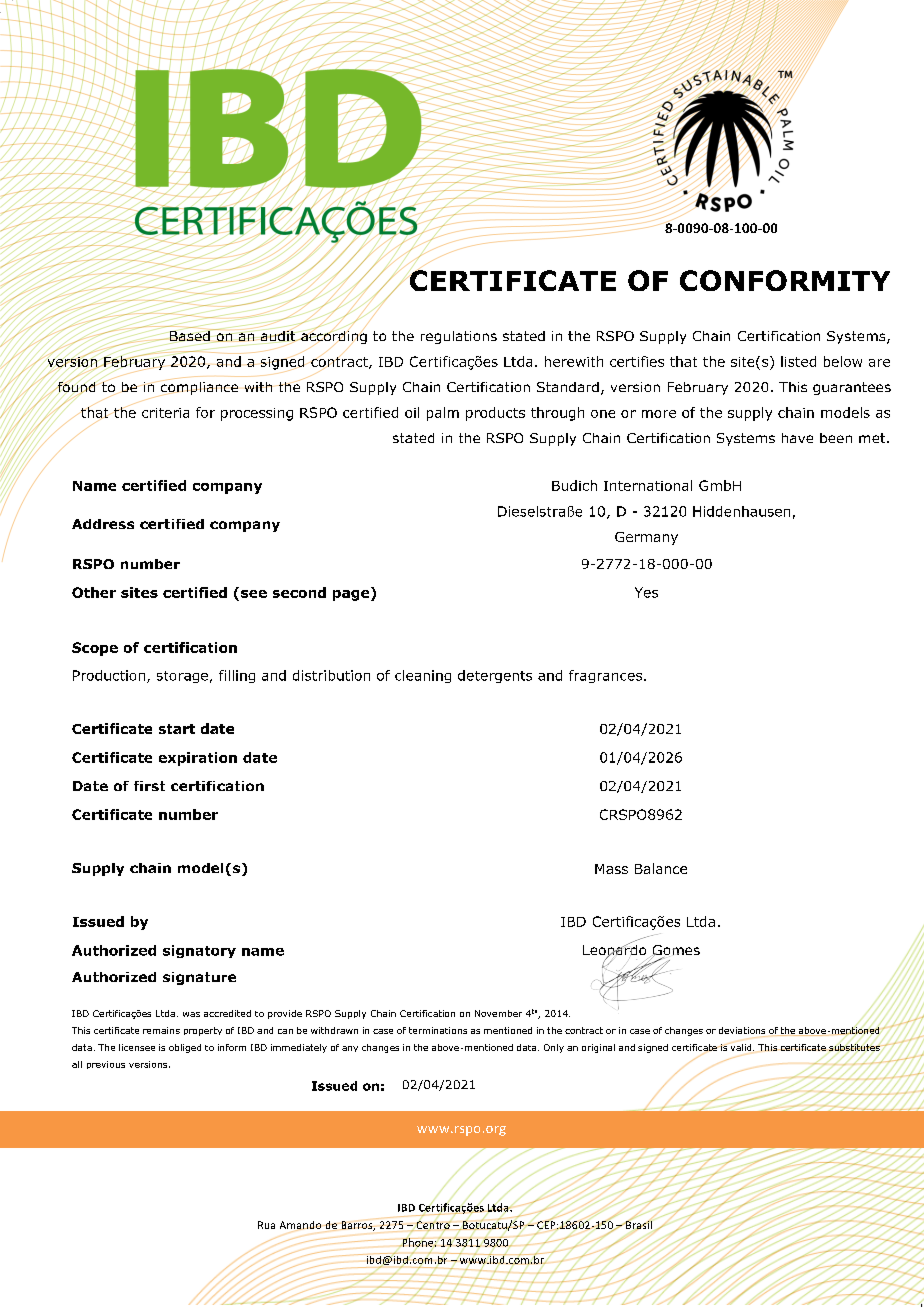 The width and height of the screenshot is (924, 1308). What do you see at coordinates (459, 337) in the screenshot?
I see `regulations` at bounding box center [459, 337].
